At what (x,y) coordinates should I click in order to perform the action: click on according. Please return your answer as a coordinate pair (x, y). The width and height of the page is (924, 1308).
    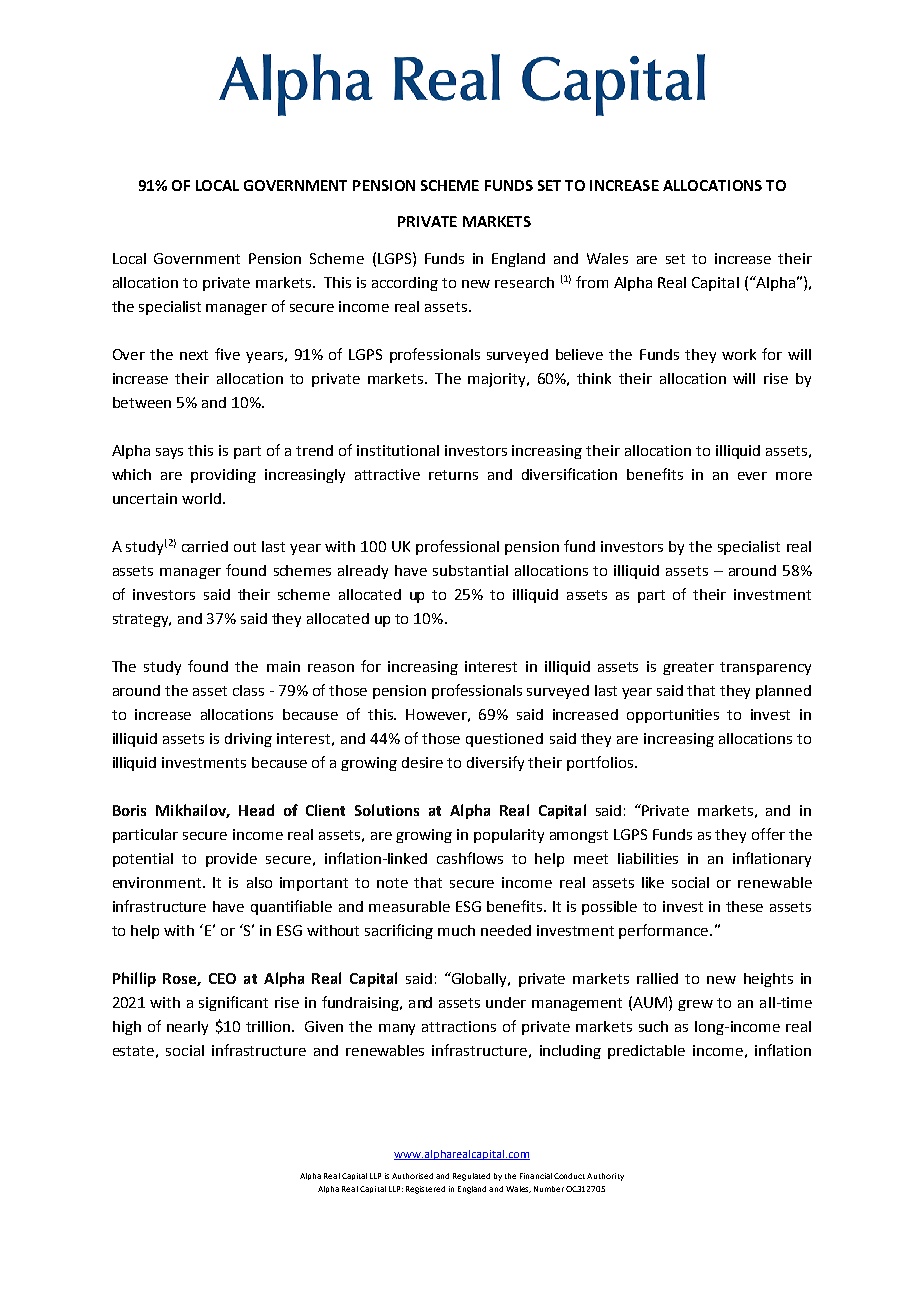
    Looking at the image, I should click on (405, 284).
